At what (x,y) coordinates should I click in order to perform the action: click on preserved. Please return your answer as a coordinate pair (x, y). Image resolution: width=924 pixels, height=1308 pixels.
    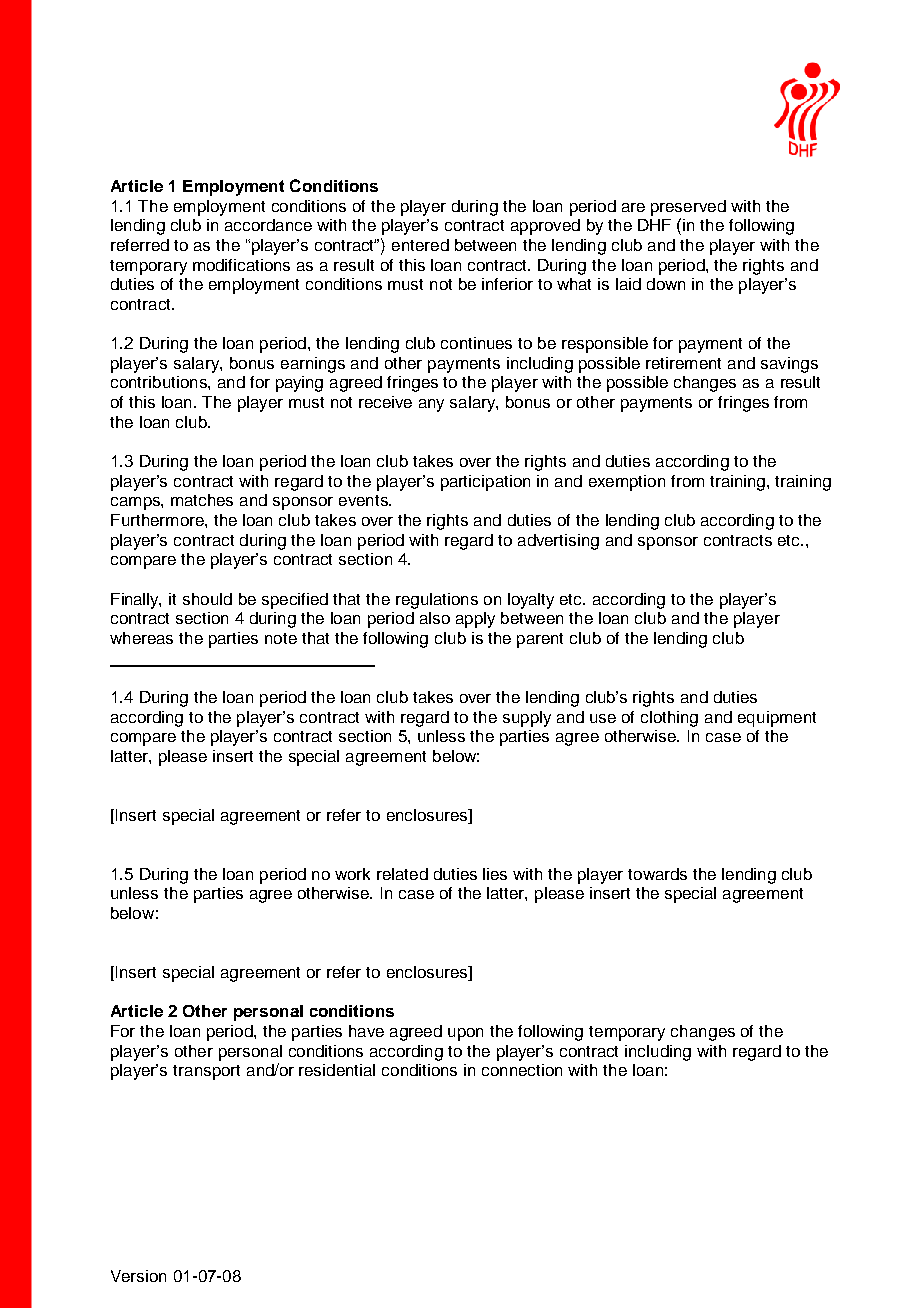
    Looking at the image, I should click on (688, 208).
